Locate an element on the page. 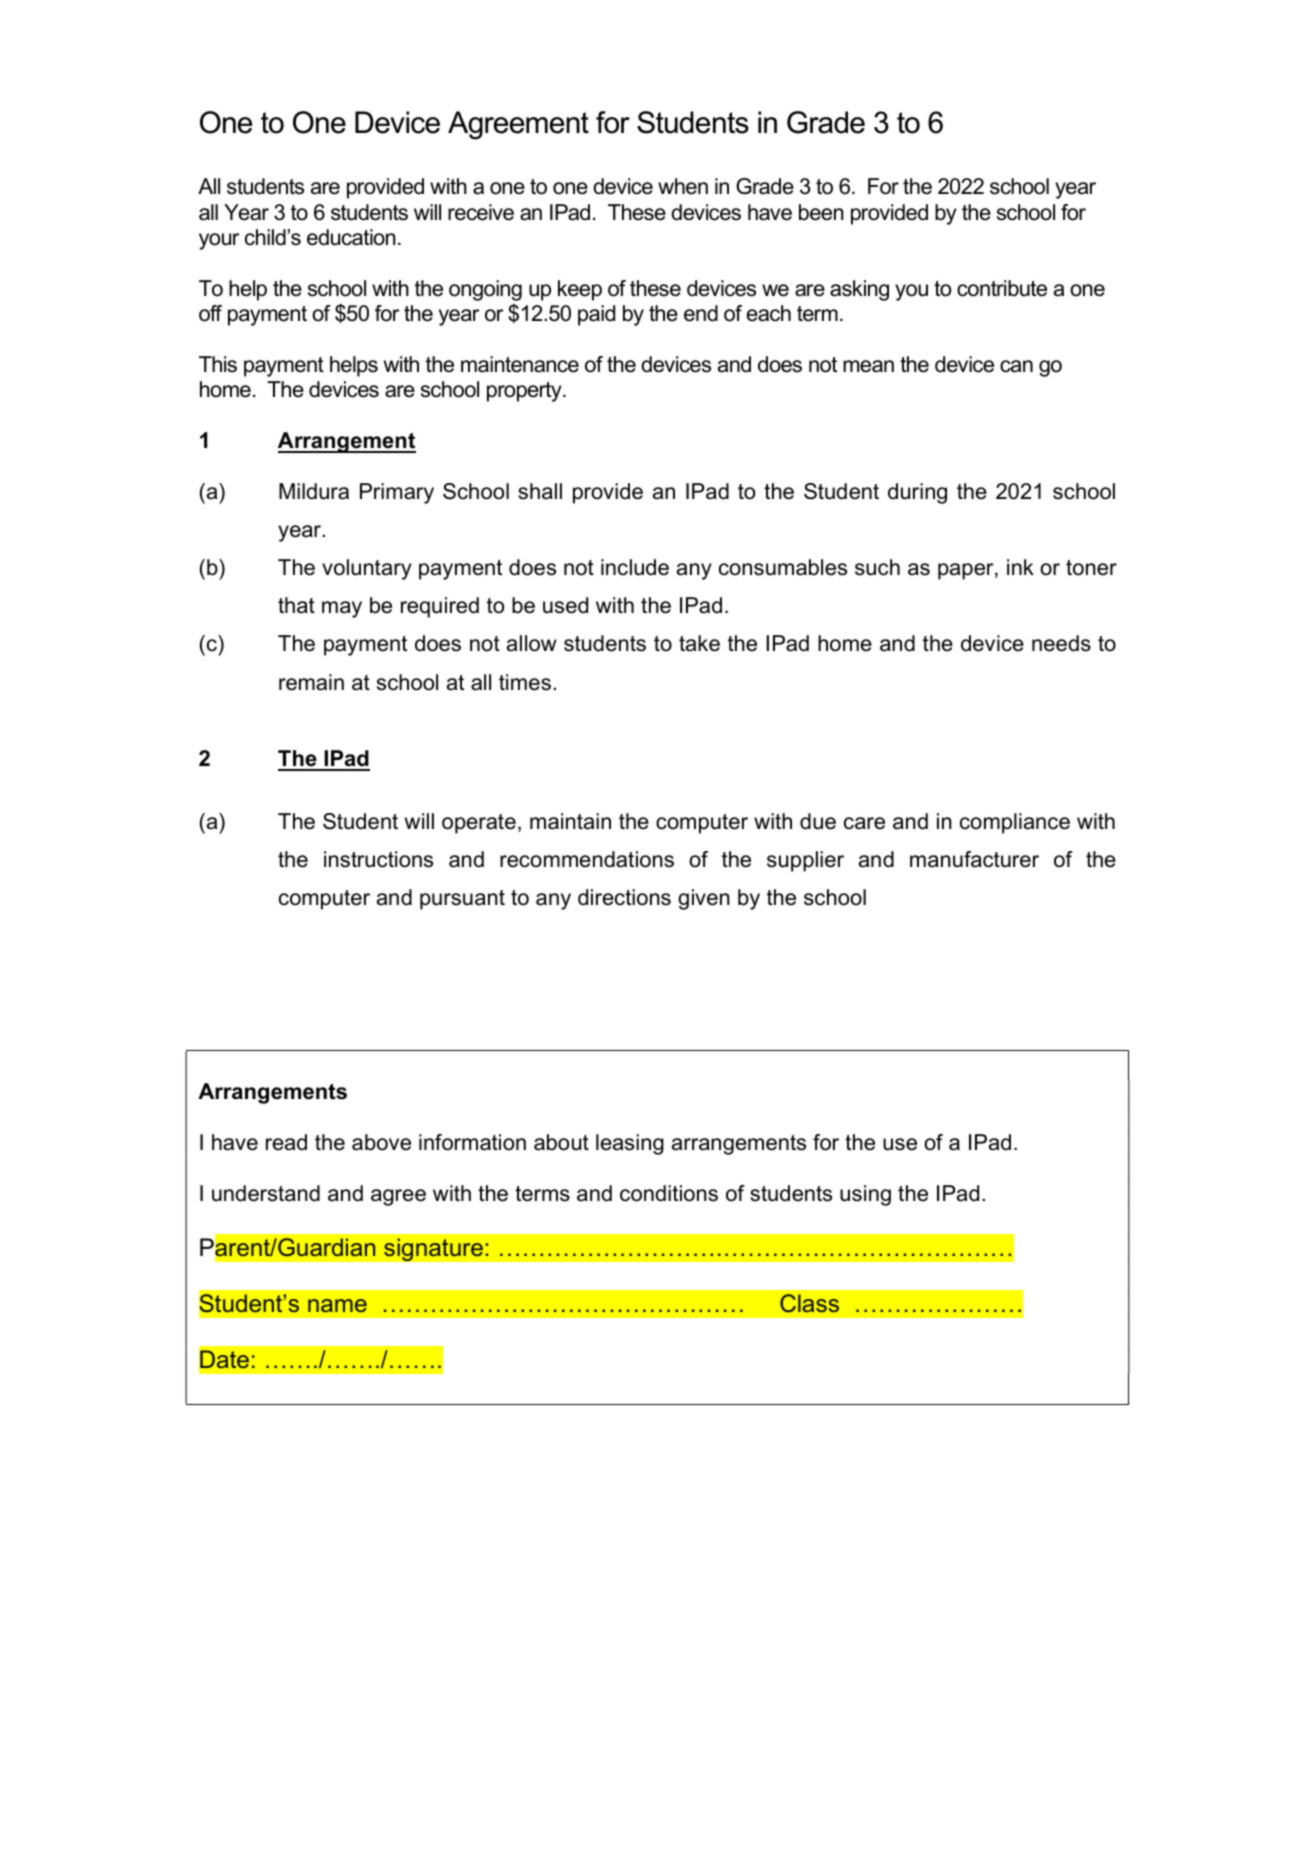 This page has height=1860, width=1315. manufacturer is located at coordinates (974, 859).
